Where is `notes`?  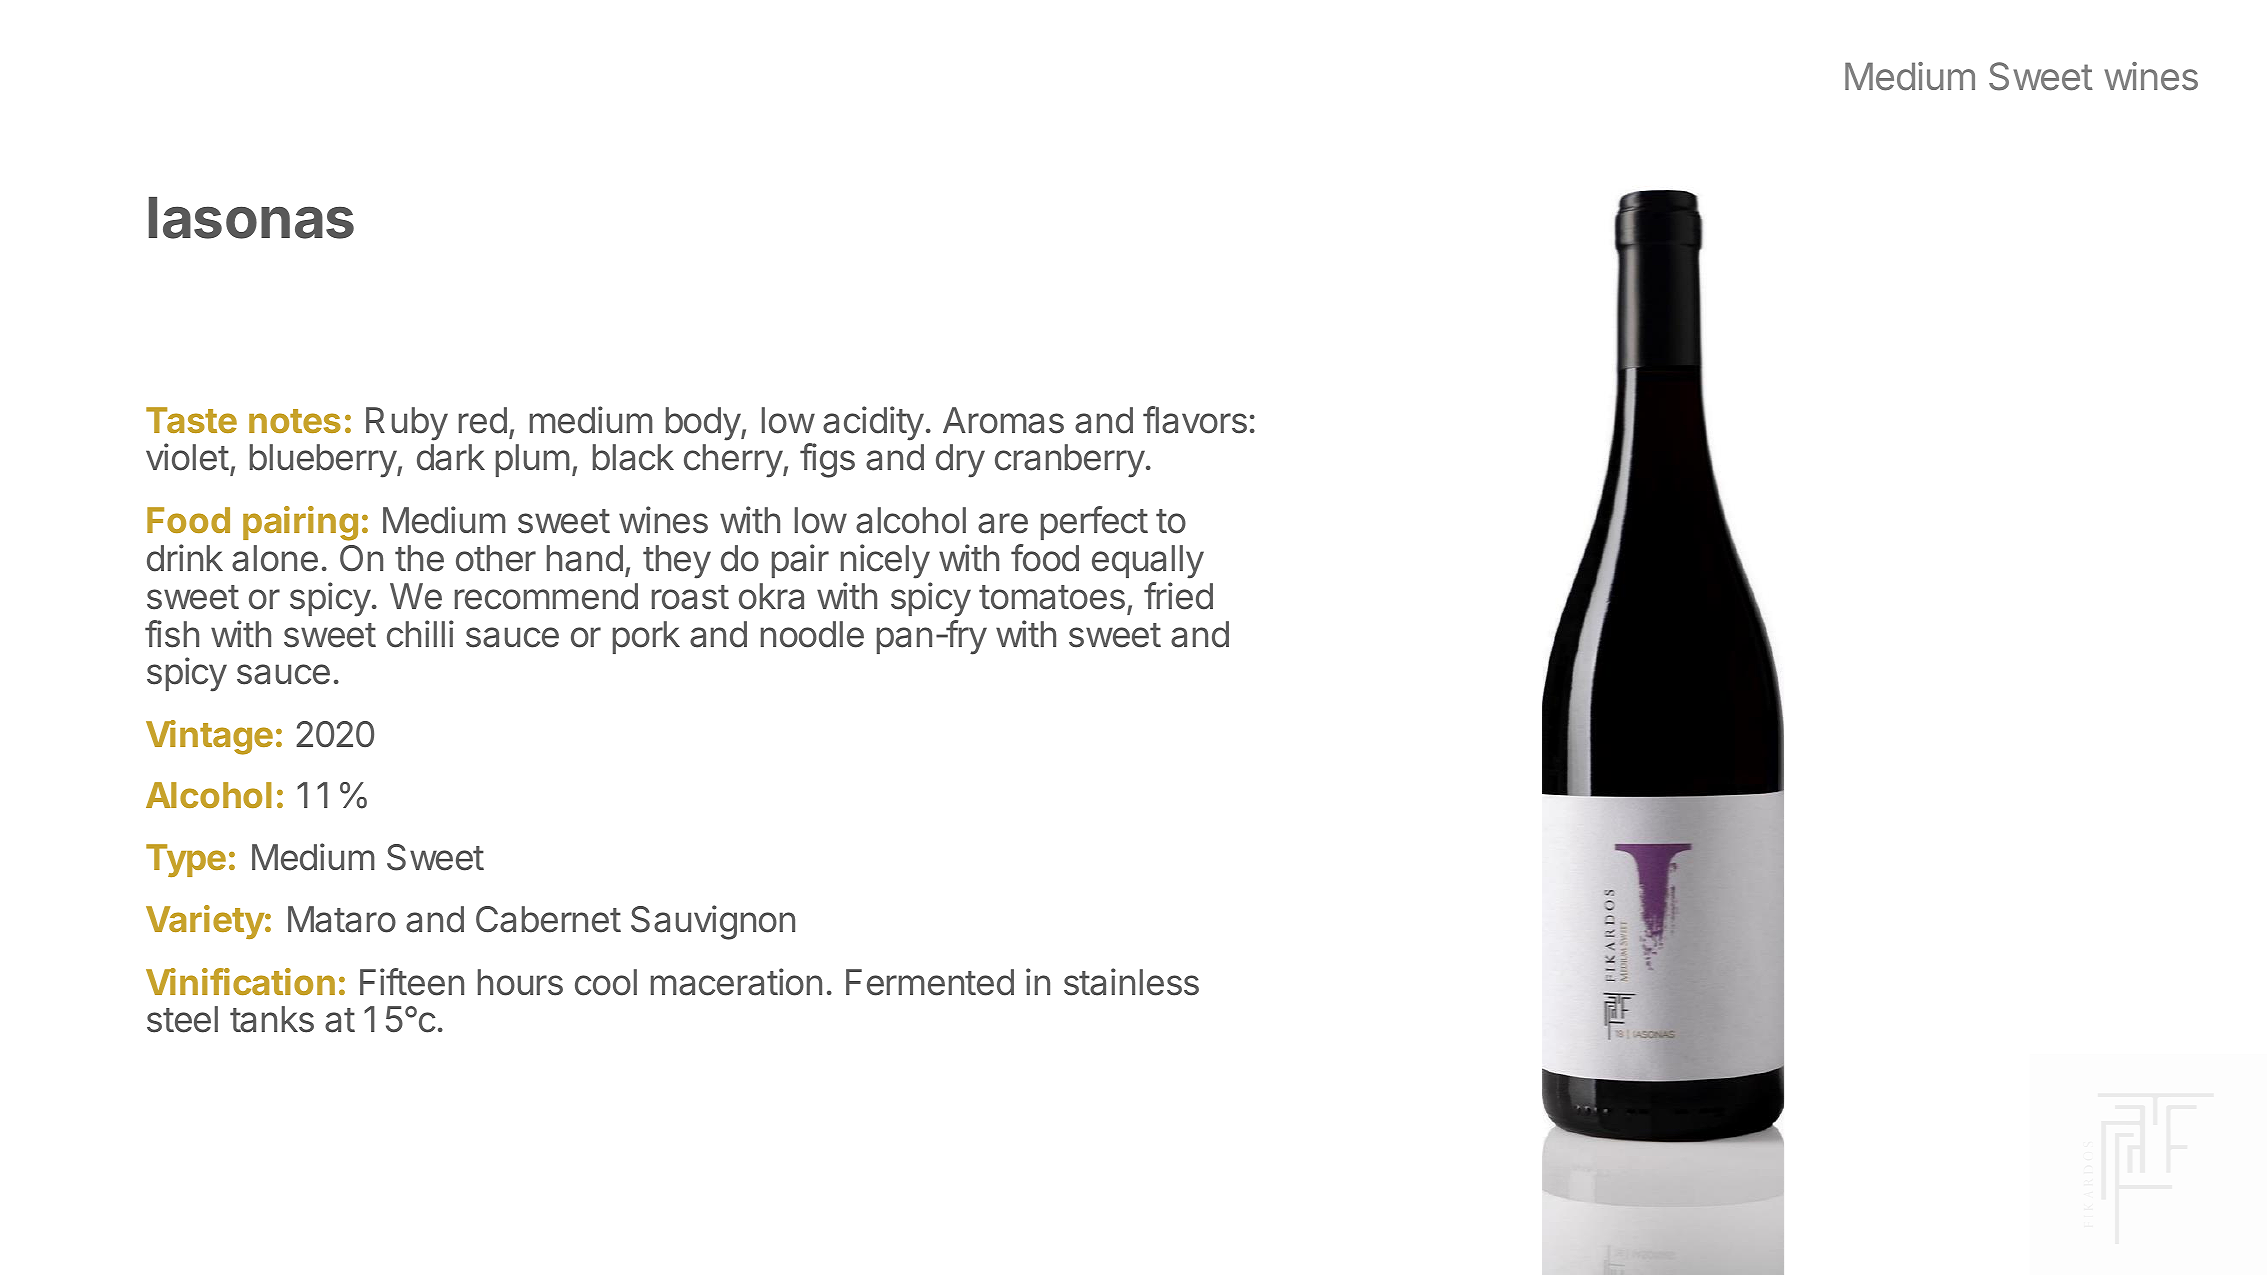
notes is located at coordinates (295, 421).
